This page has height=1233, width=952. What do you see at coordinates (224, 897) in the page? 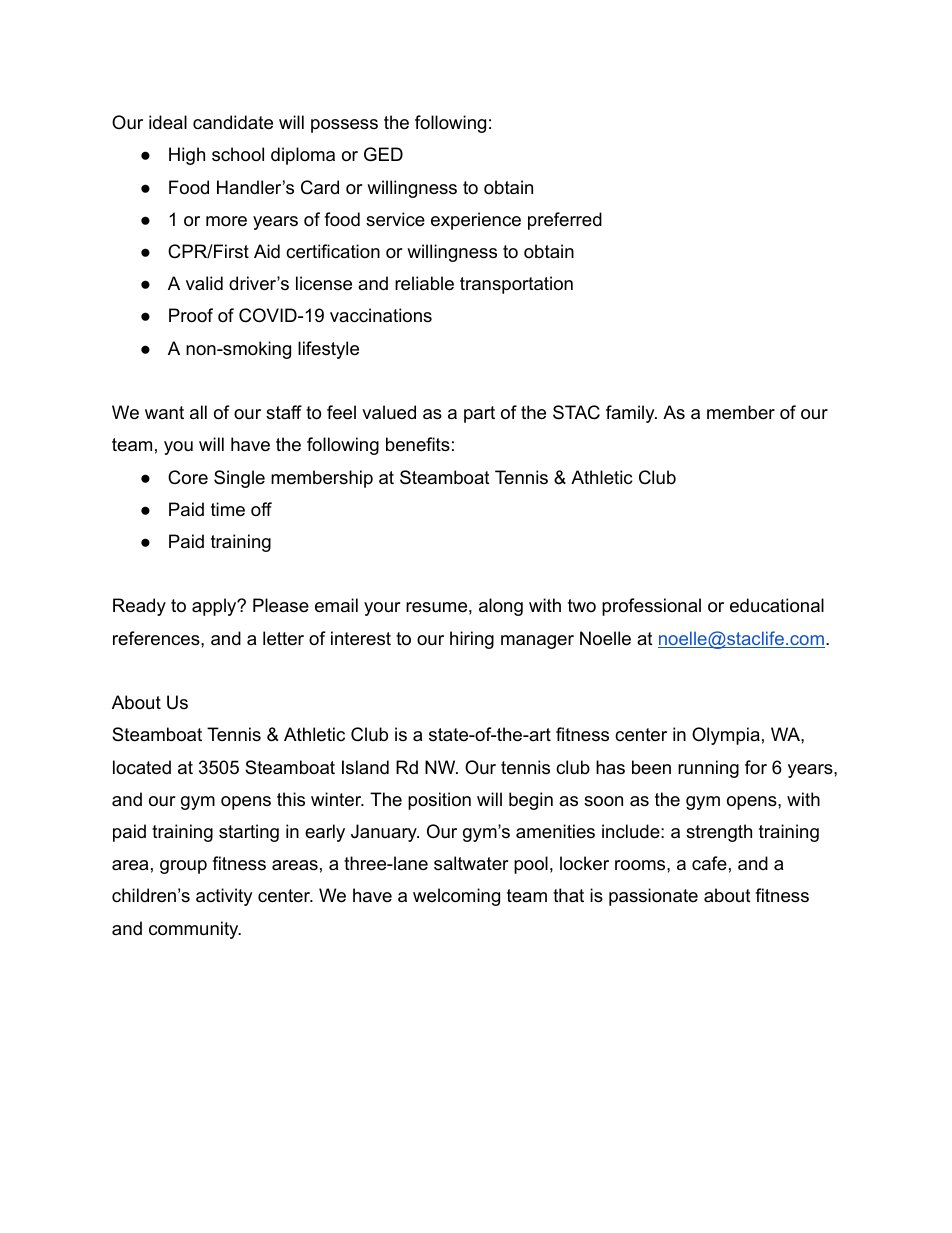
I see `activity` at bounding box center [224, 897].
